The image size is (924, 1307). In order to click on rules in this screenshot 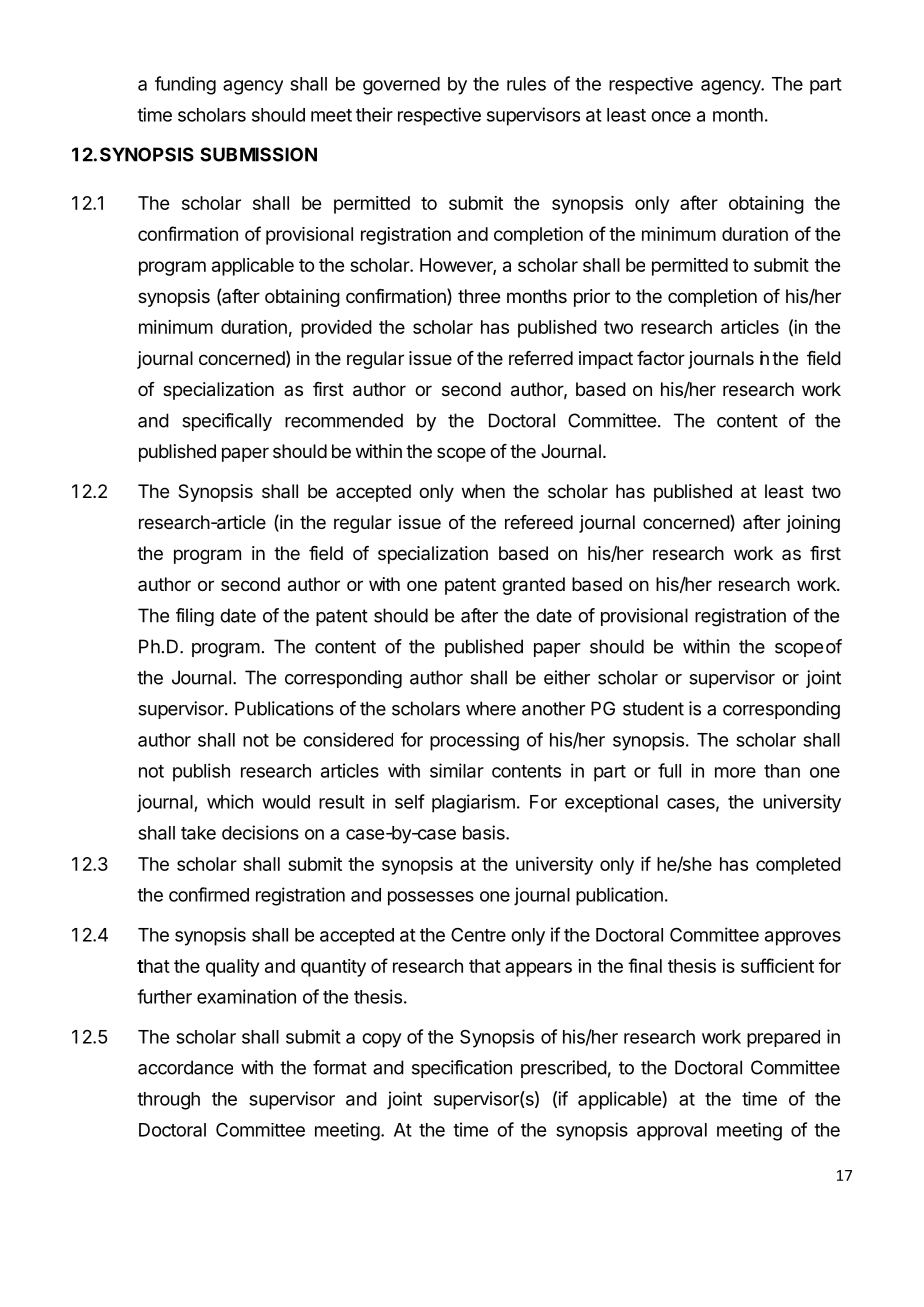, I will do `click(526, 84)`.
